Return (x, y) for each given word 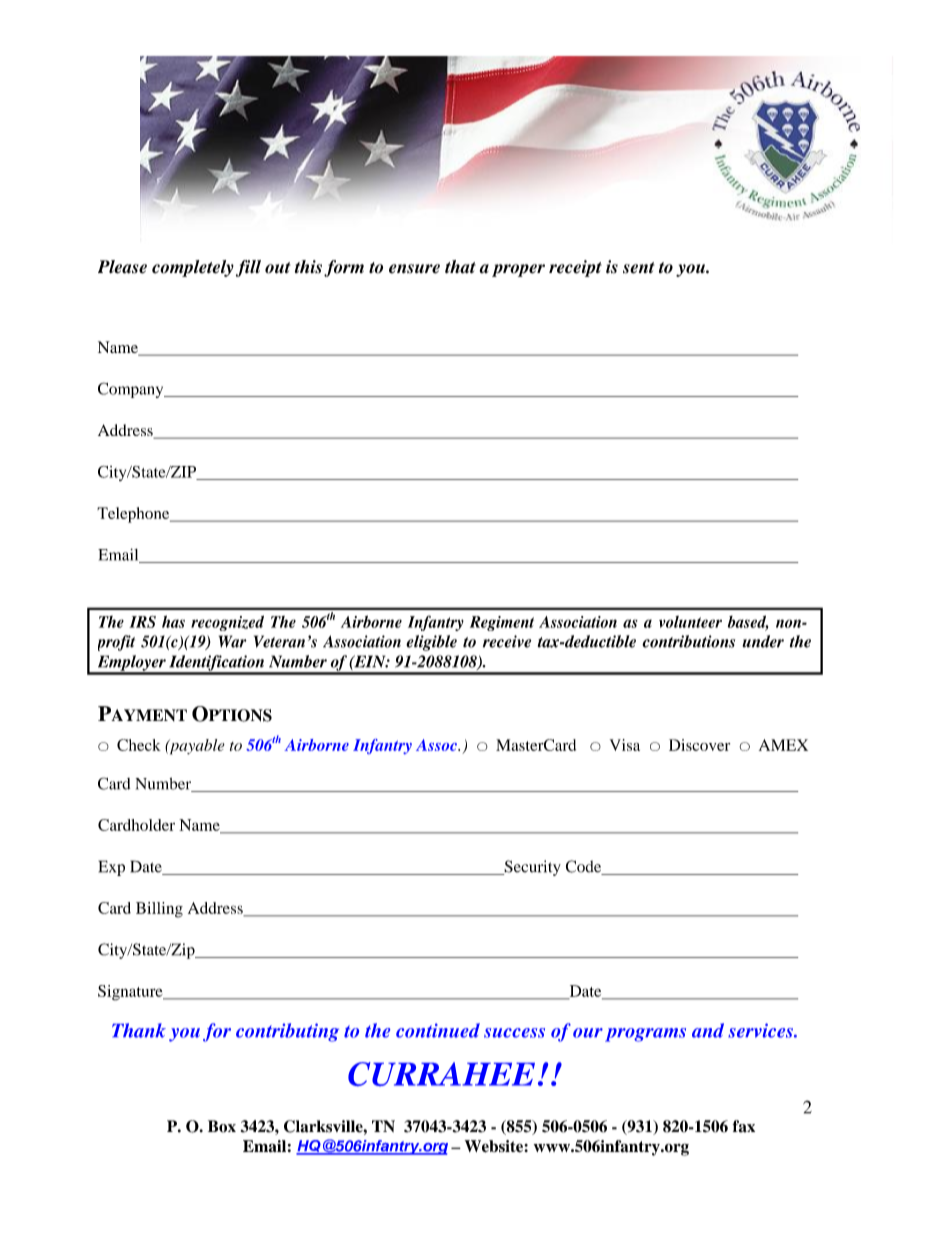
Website (495, 1146)
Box (222, 1126)
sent (638, 268)
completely (193, 268)
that (460, 267)
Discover (699, 745)
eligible (431, 643)
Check (139, 745)
